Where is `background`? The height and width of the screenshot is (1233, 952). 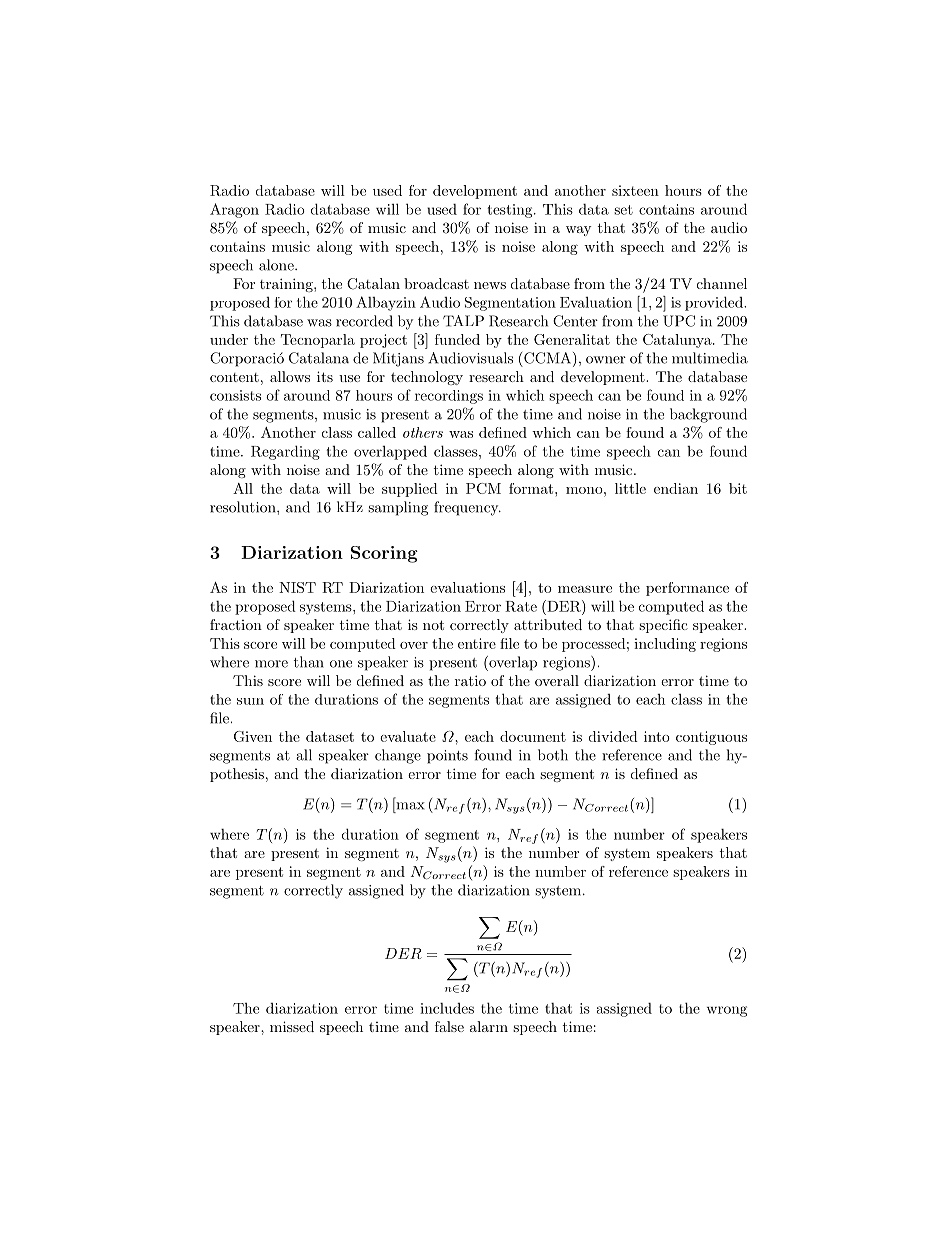
background is located at coordinates (708, 415).
